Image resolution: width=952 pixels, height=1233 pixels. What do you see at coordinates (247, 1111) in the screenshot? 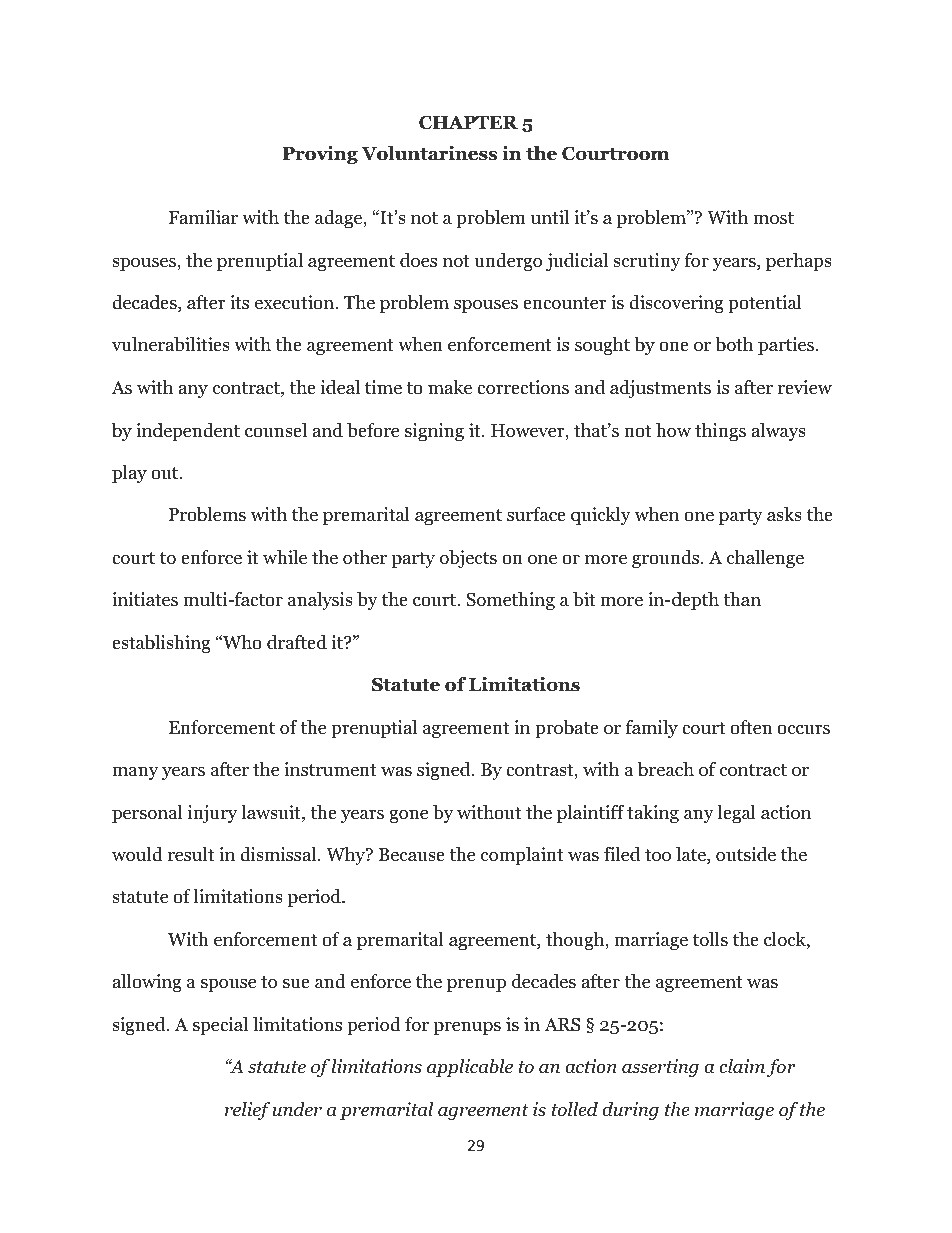
I see `relief` at bounding box center [247, 1111].
